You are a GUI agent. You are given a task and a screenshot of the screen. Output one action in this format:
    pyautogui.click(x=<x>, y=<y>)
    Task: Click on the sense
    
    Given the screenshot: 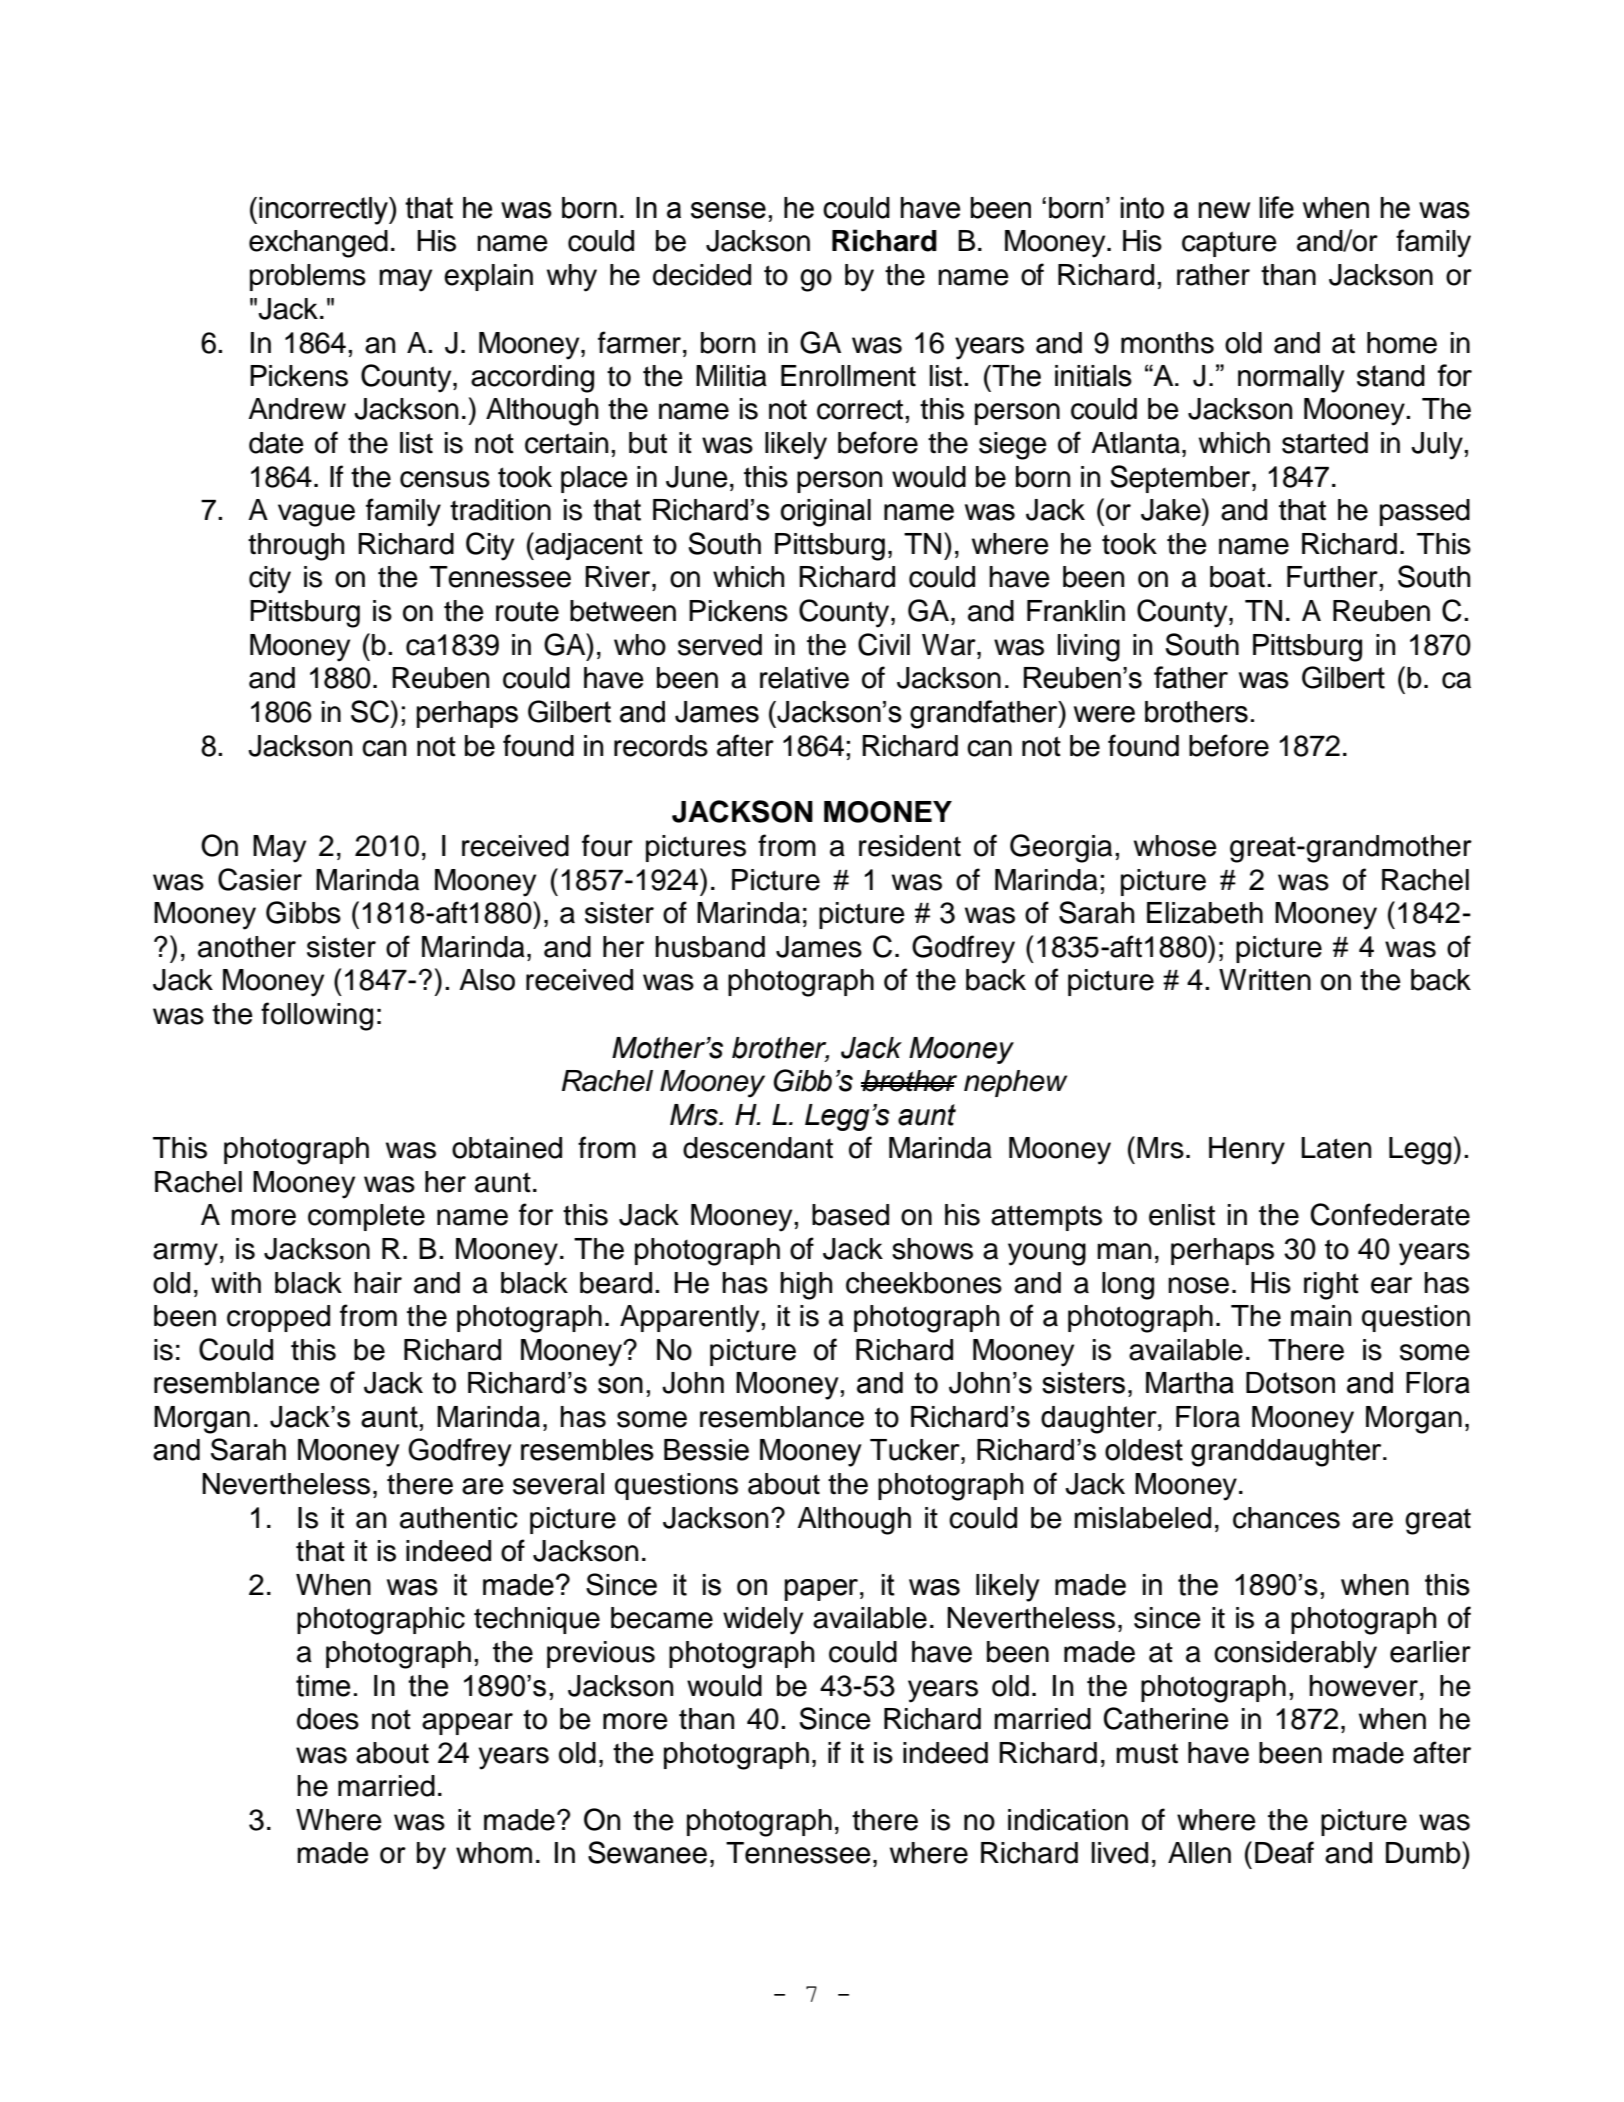 What is the action you would take?
    pyautogui.click(x=728, y=210)
